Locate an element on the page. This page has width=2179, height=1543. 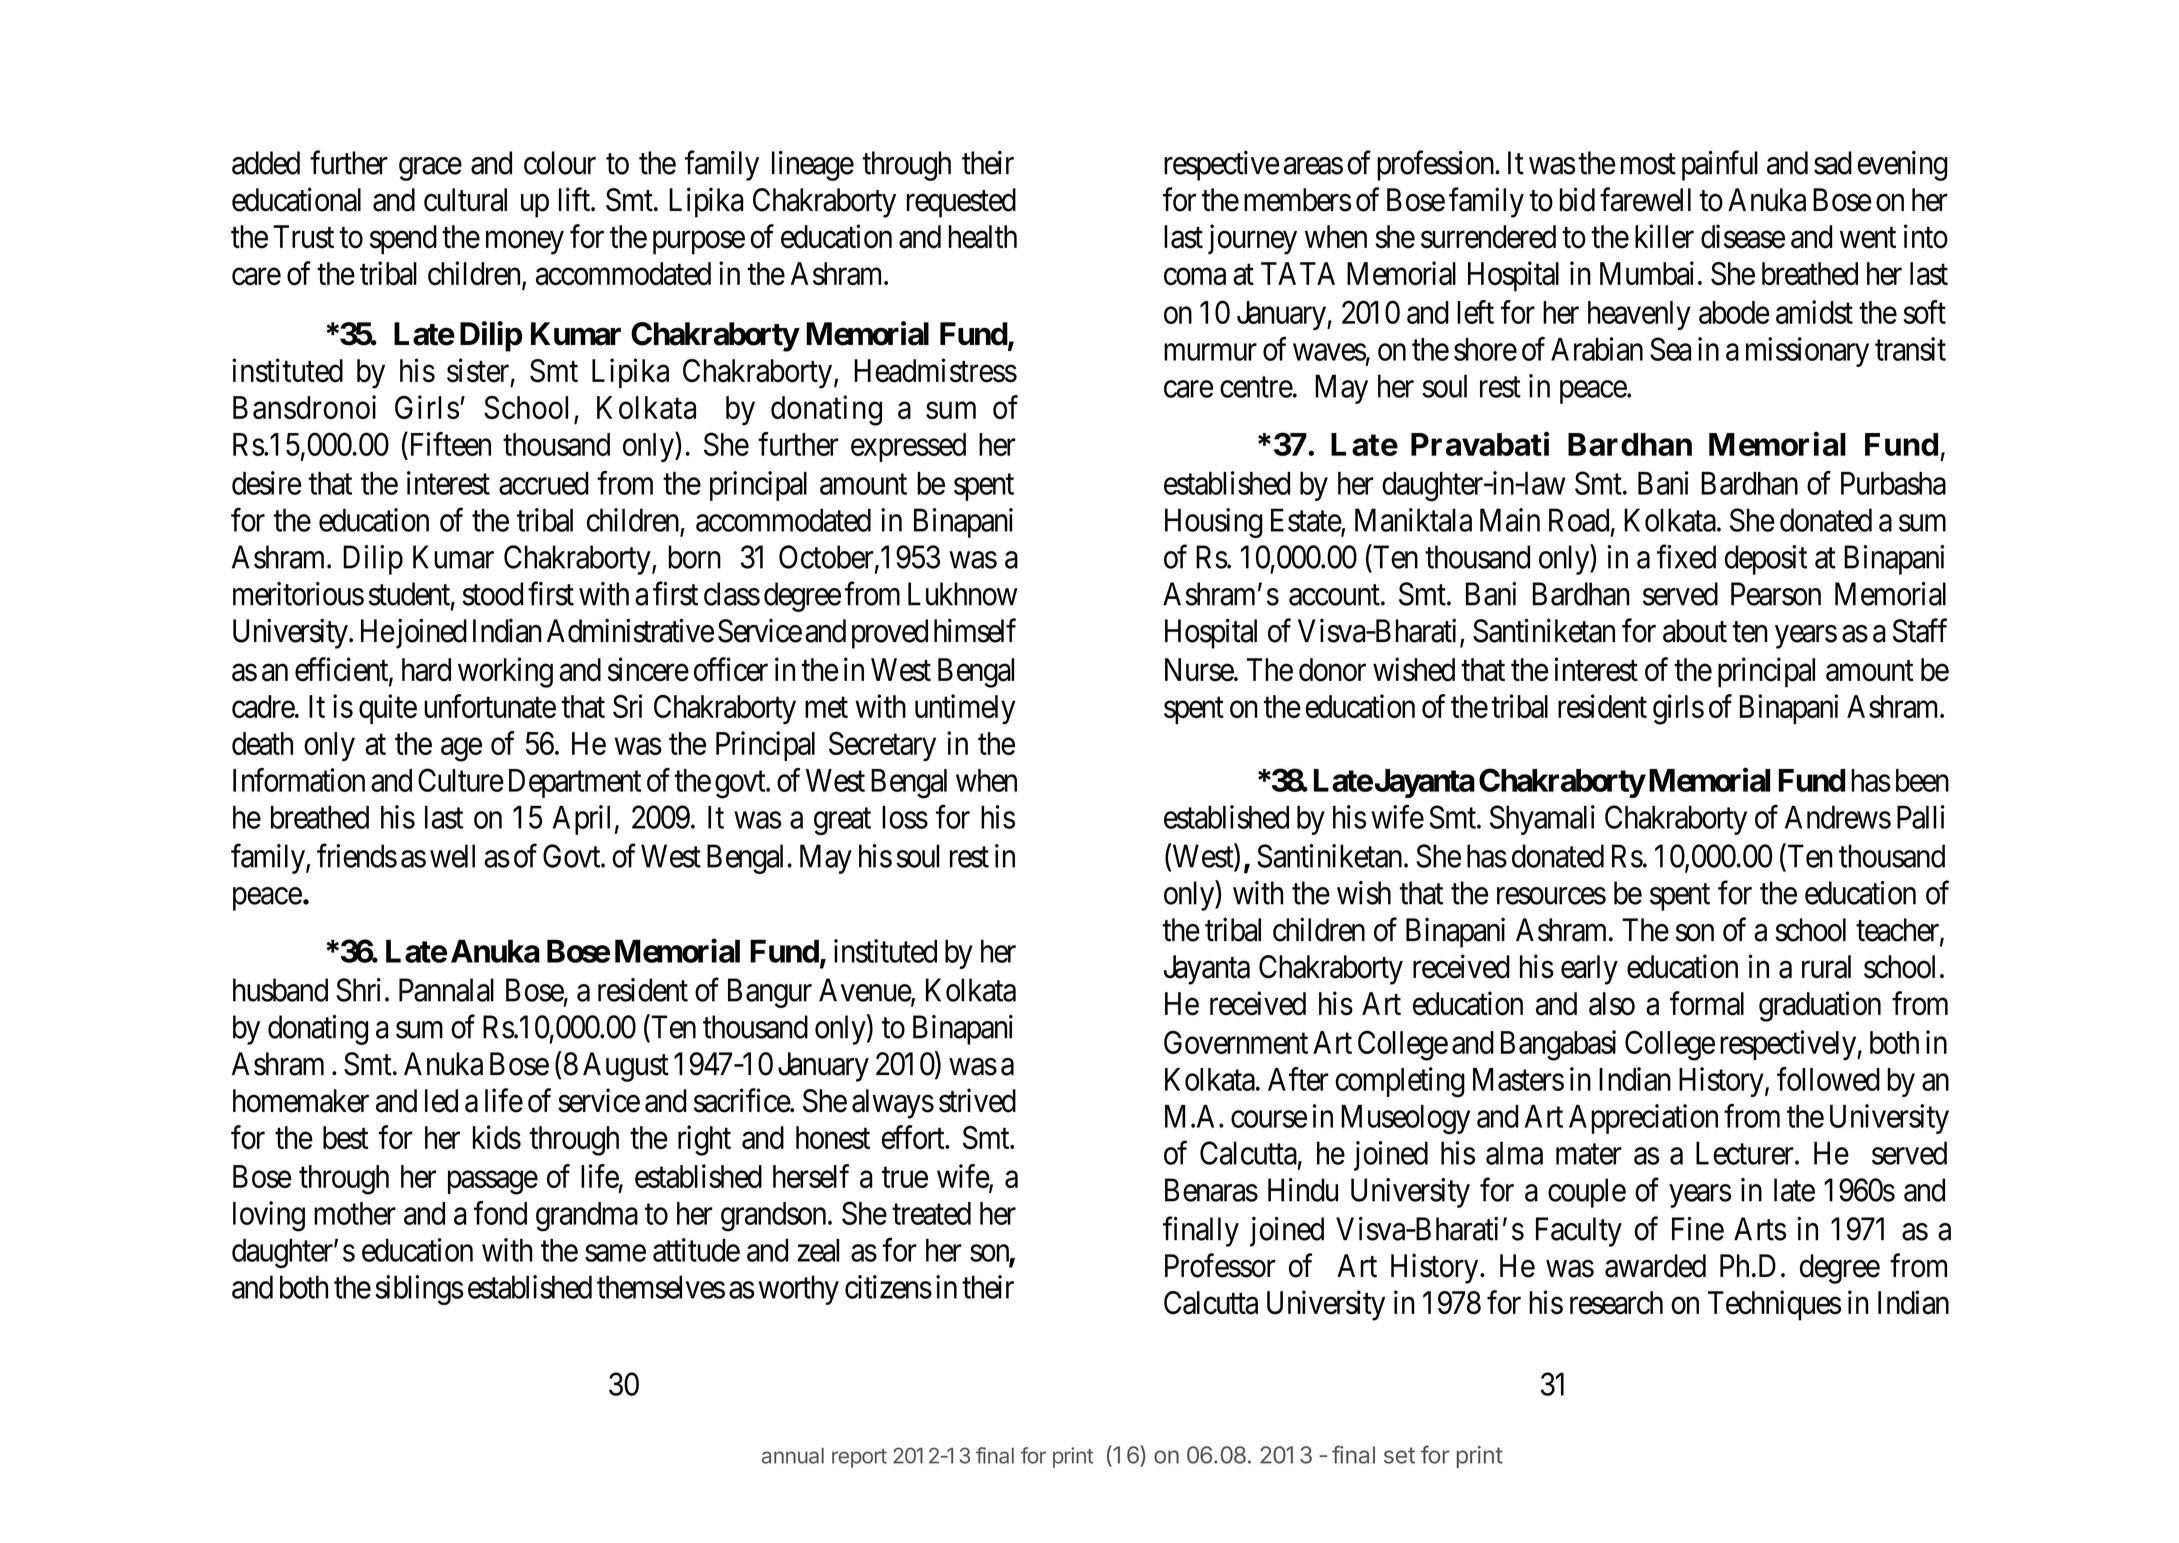
himself is located at coordinates (975, 630).
